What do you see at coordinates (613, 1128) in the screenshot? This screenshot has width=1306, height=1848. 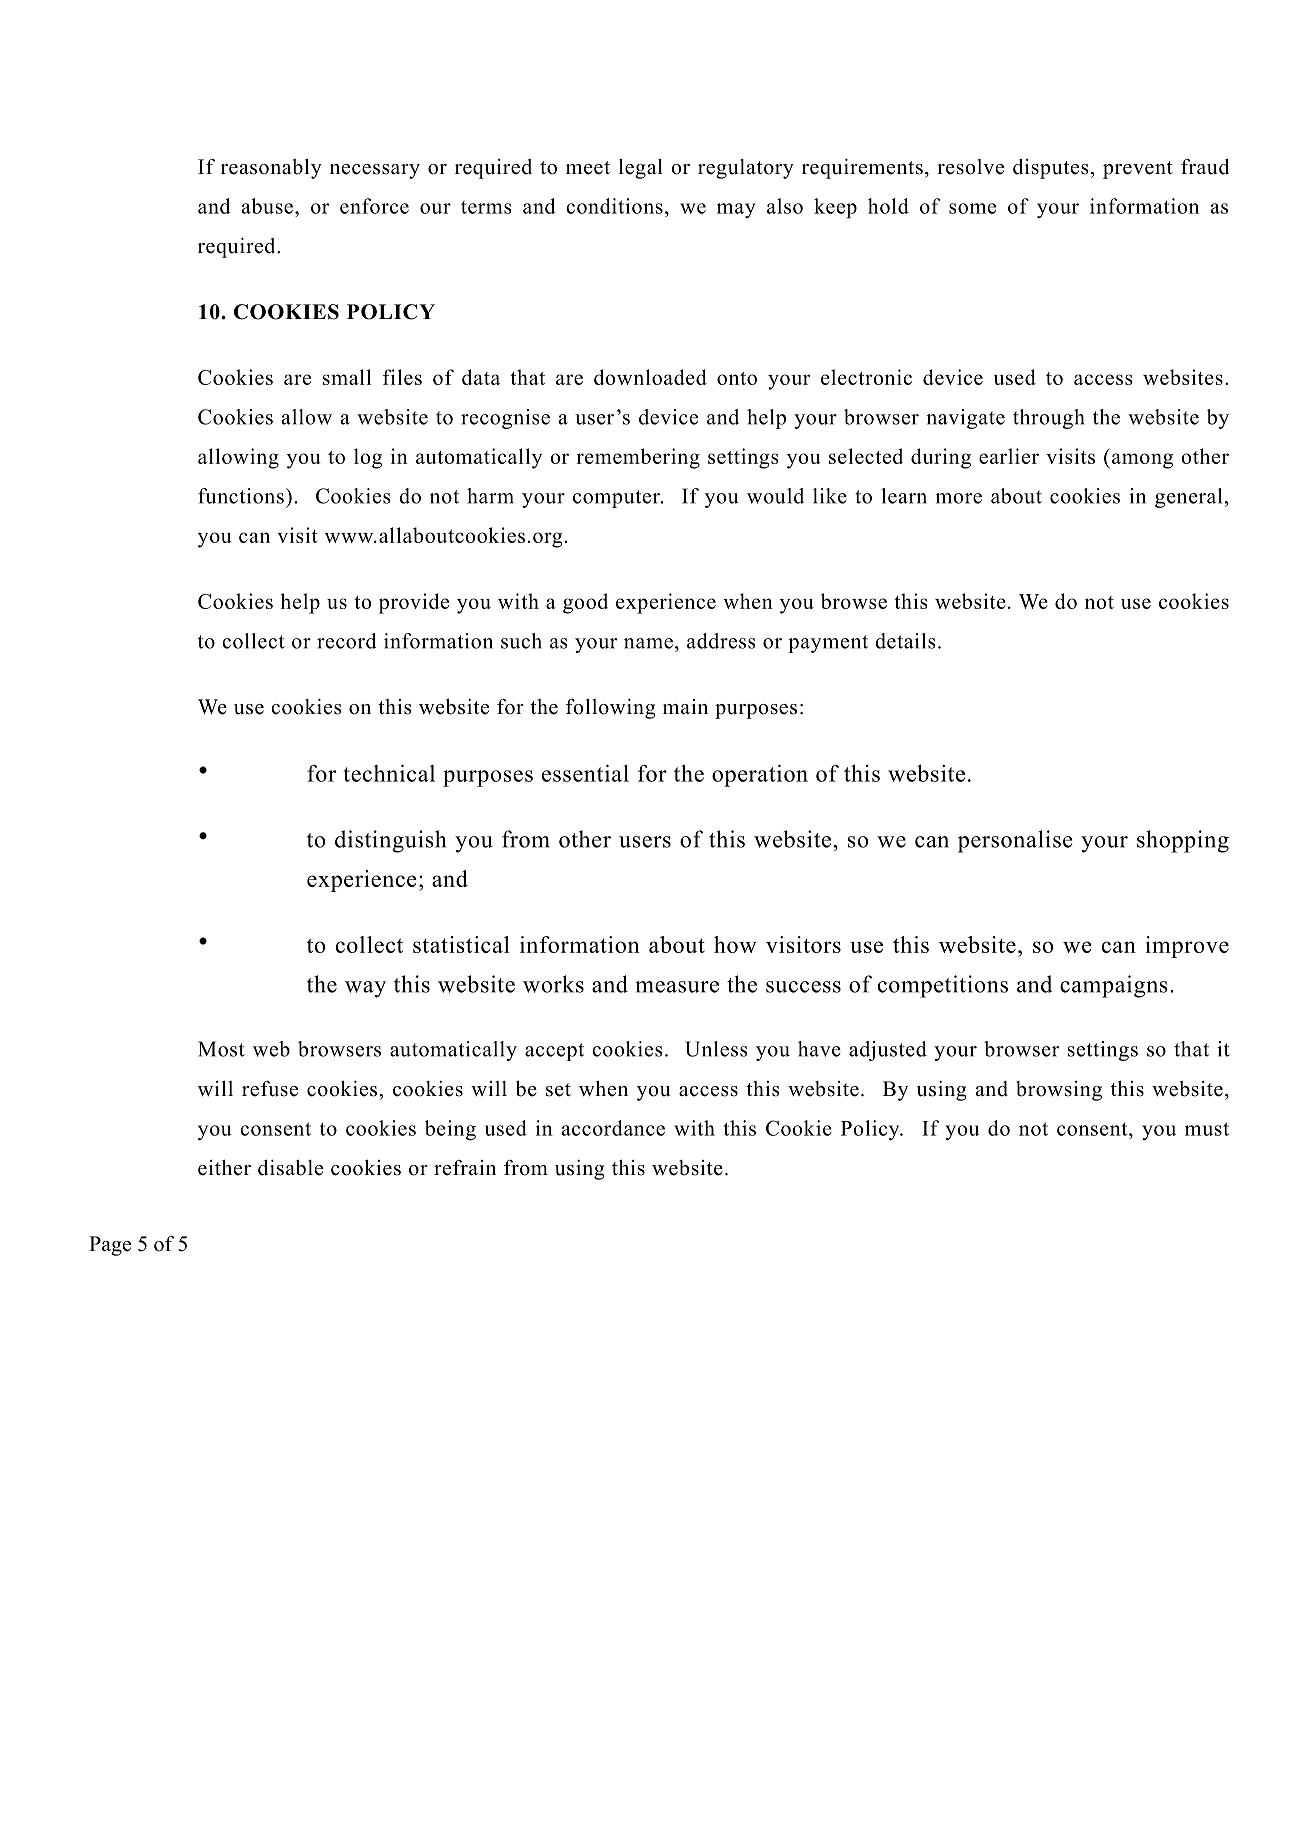 I see `accordance` at bounding box center [613, 1128].
